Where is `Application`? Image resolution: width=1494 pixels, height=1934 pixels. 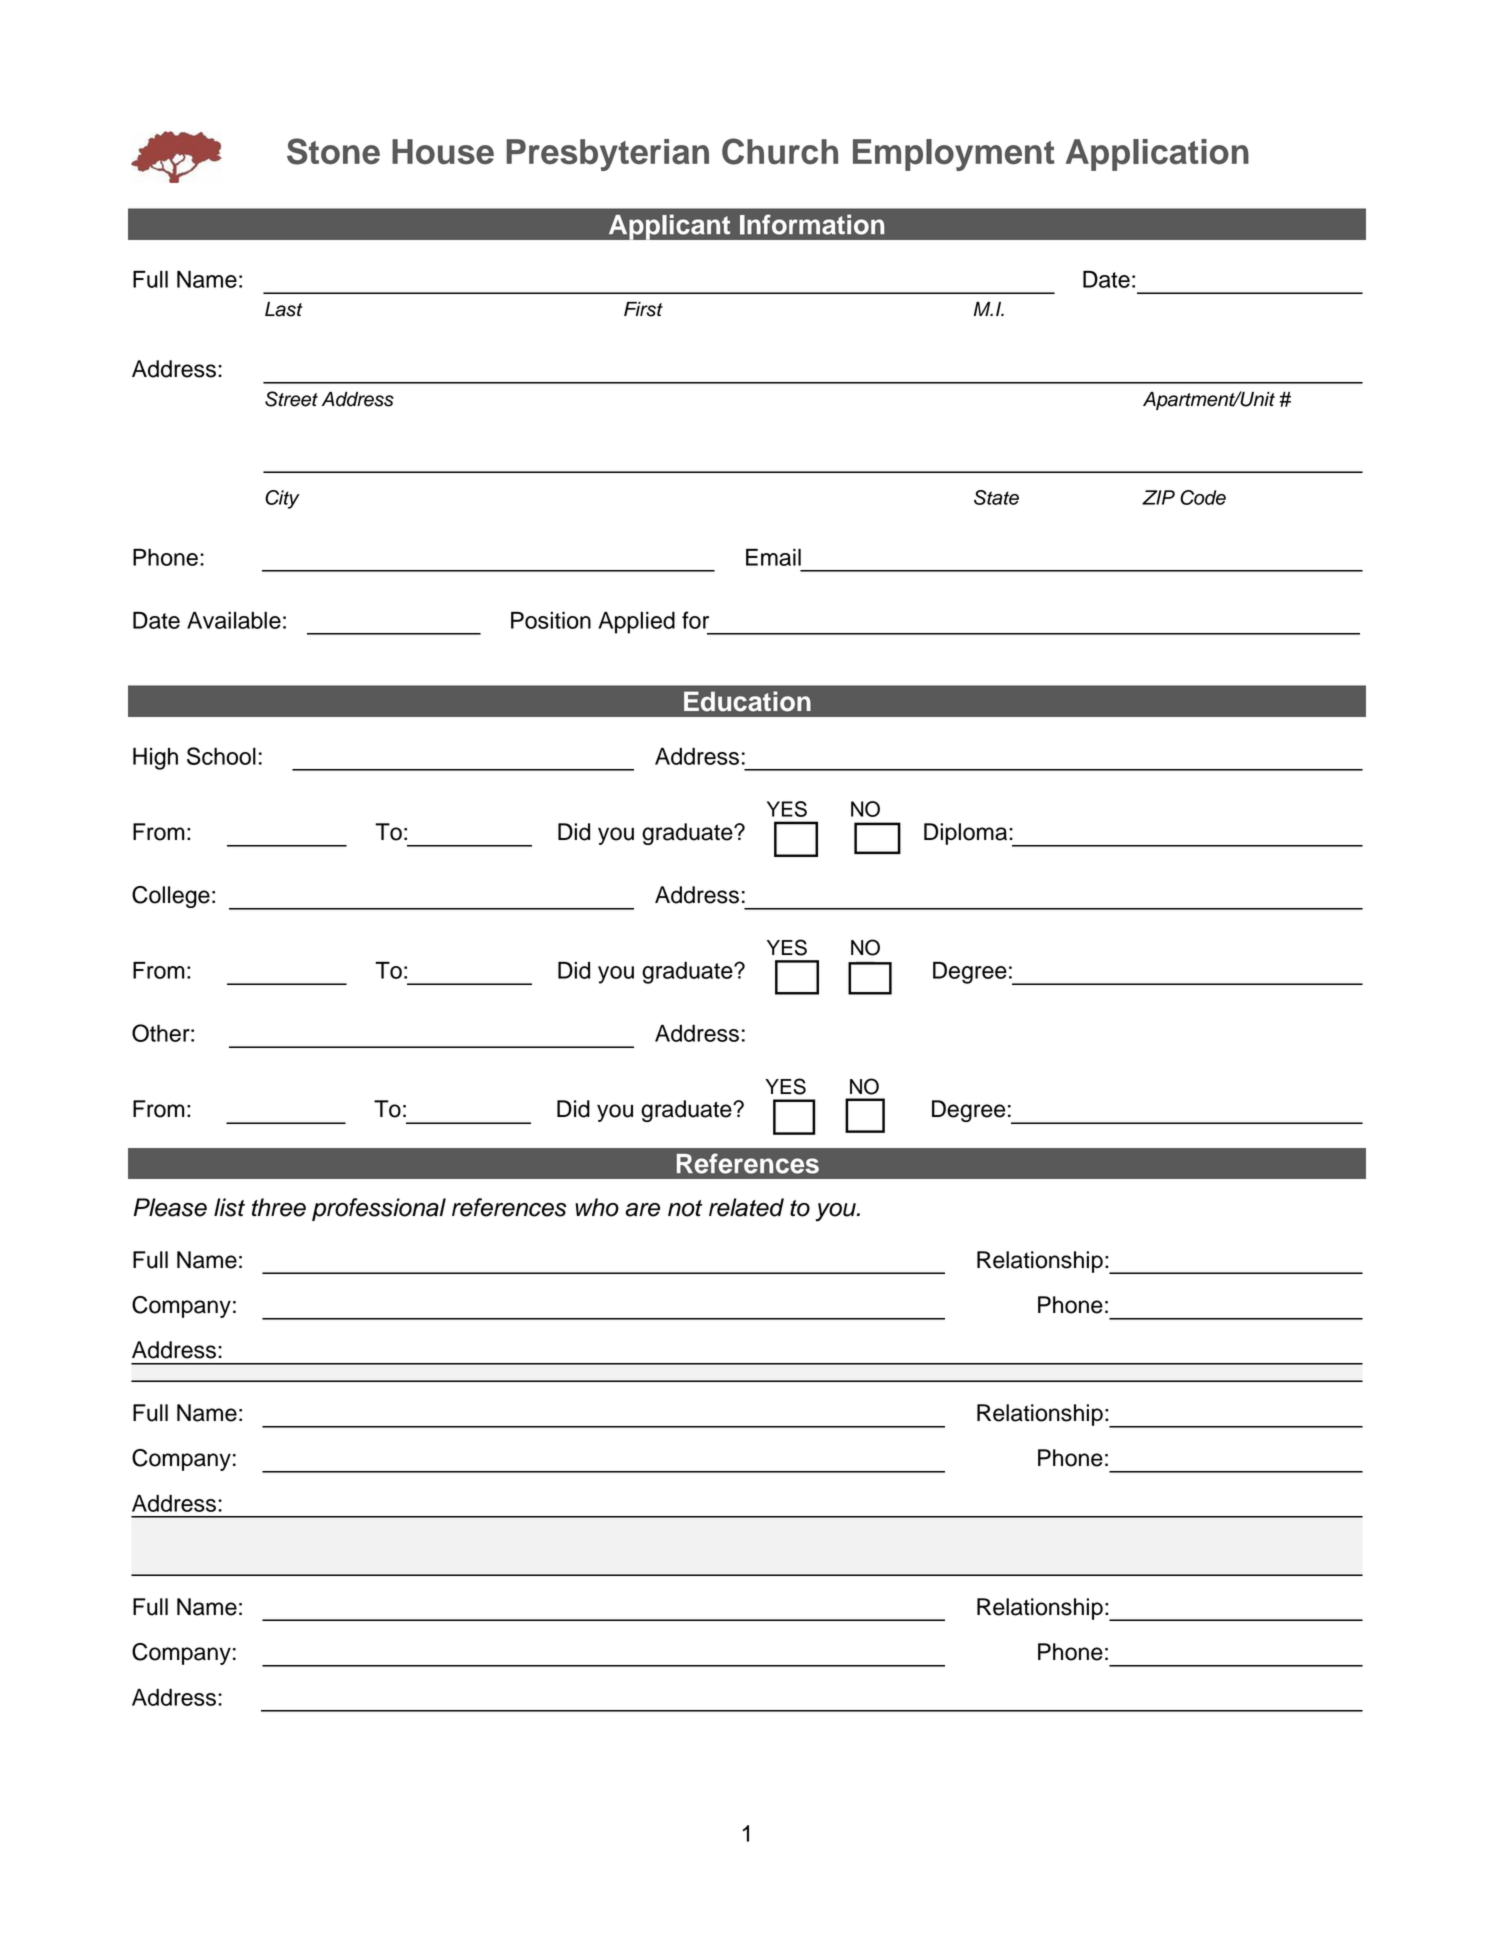 Application is located at coordinates (1157, 155).
